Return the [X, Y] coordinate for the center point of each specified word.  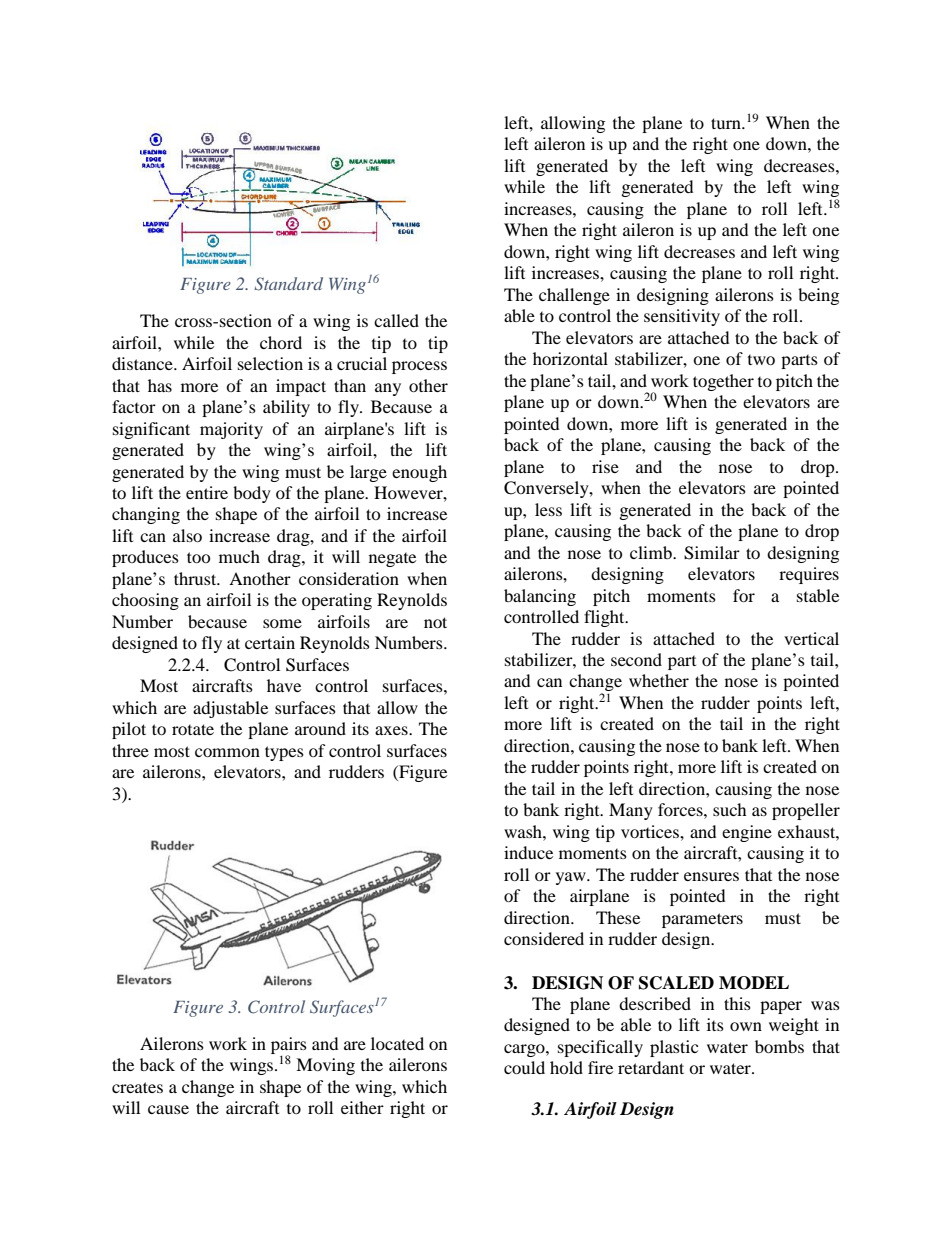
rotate [193, 729]
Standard [288, 284]
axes [392, 730]
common [227, 752]
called [396, 320]
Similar [712, 553]
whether [659, 680]
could [524, 1067]
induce [528, 852]
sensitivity [682, 317]
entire [207, 492]
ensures [711, 876]
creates [137, 1087]
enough [419, 473]
